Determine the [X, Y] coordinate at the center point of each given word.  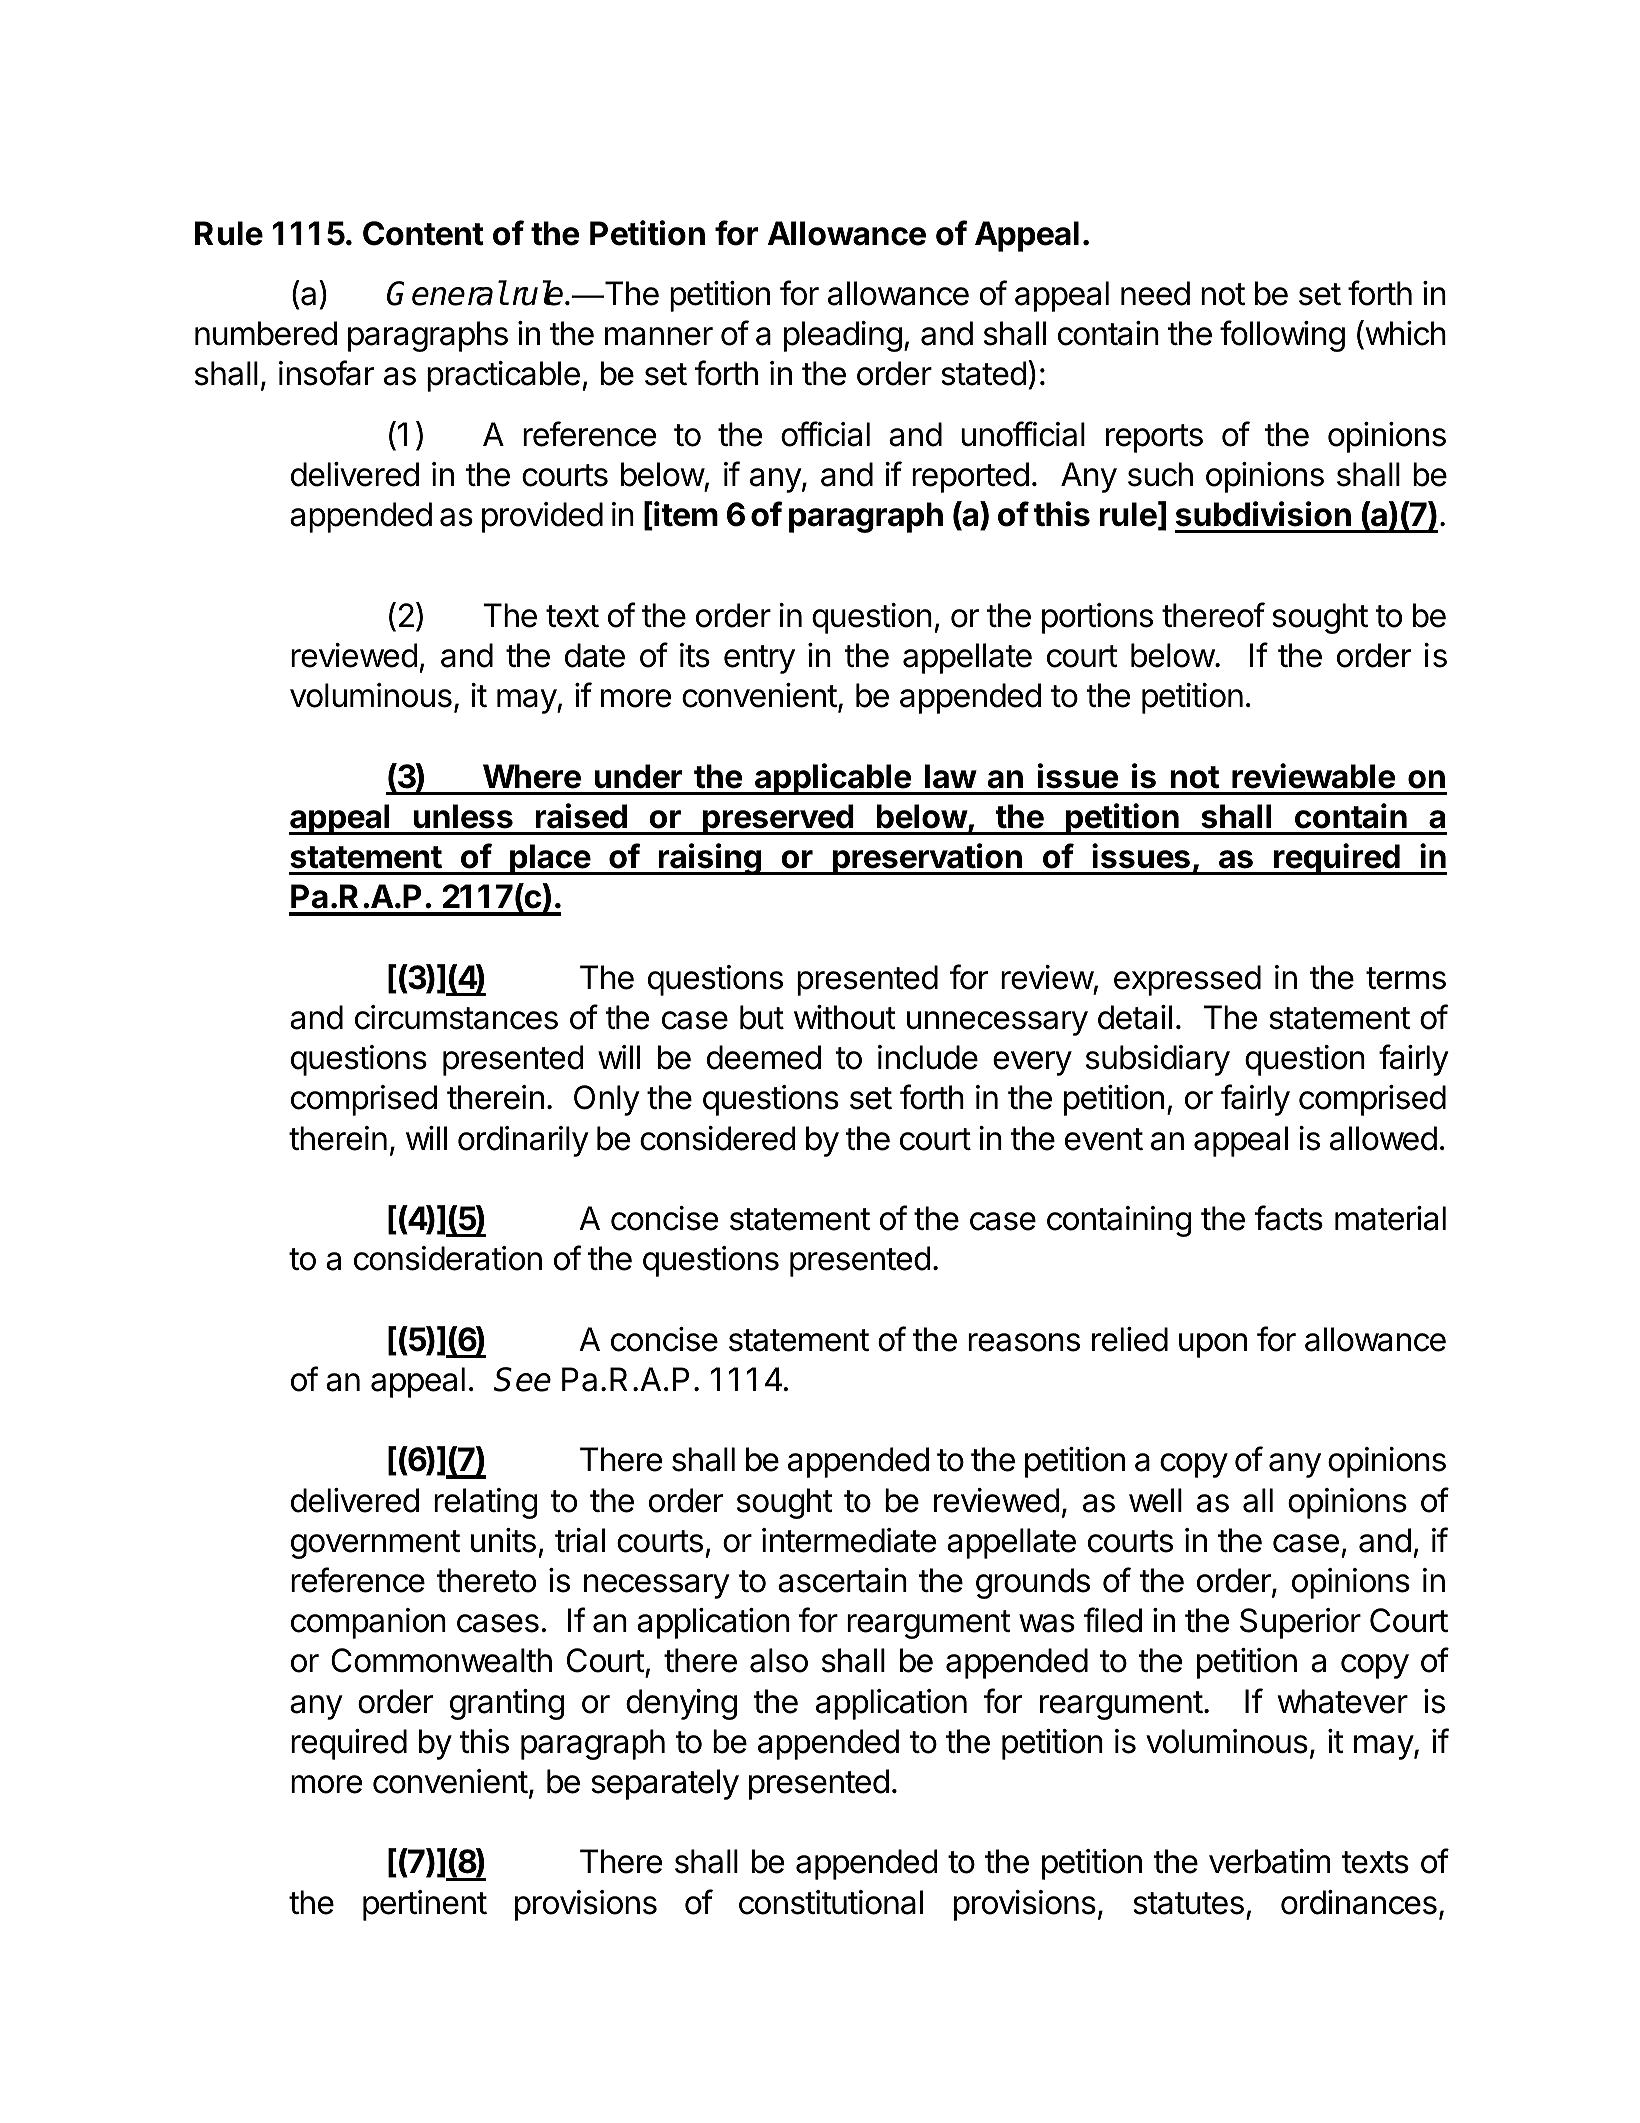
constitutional [831, 1902]
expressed [1187, 980]
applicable [833, 779]
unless [463, 816]
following [1282, 336]
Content [423, 233]
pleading [843, 336]
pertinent [425, 1905]
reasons [1024, 1342]
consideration [448, 1258]
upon [1213, 1345]
